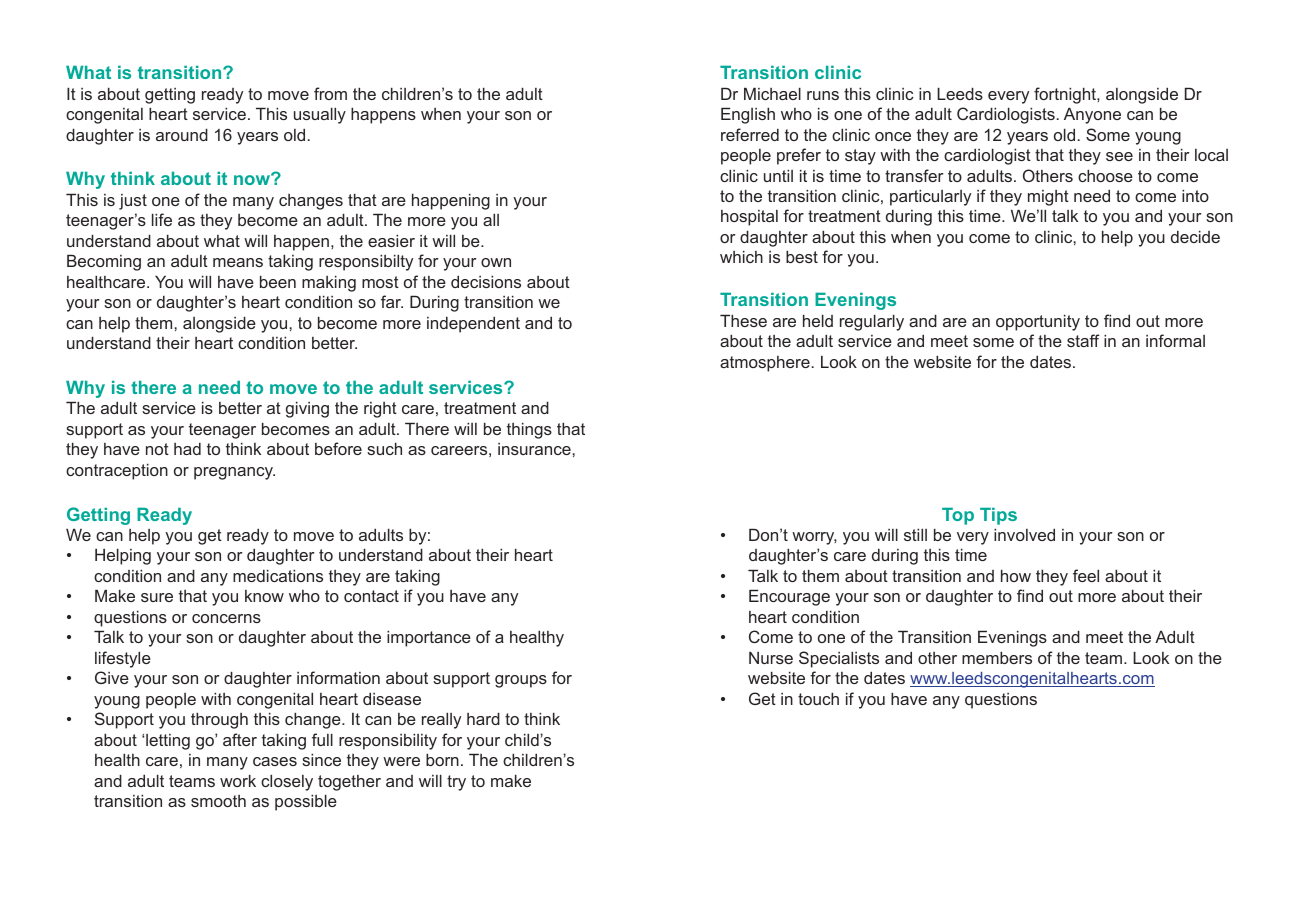 The image size is (1308, 924). What do you see at coordinates (182, 134) in the screenshot?
I see `around` at bounding box center [182, 134].
